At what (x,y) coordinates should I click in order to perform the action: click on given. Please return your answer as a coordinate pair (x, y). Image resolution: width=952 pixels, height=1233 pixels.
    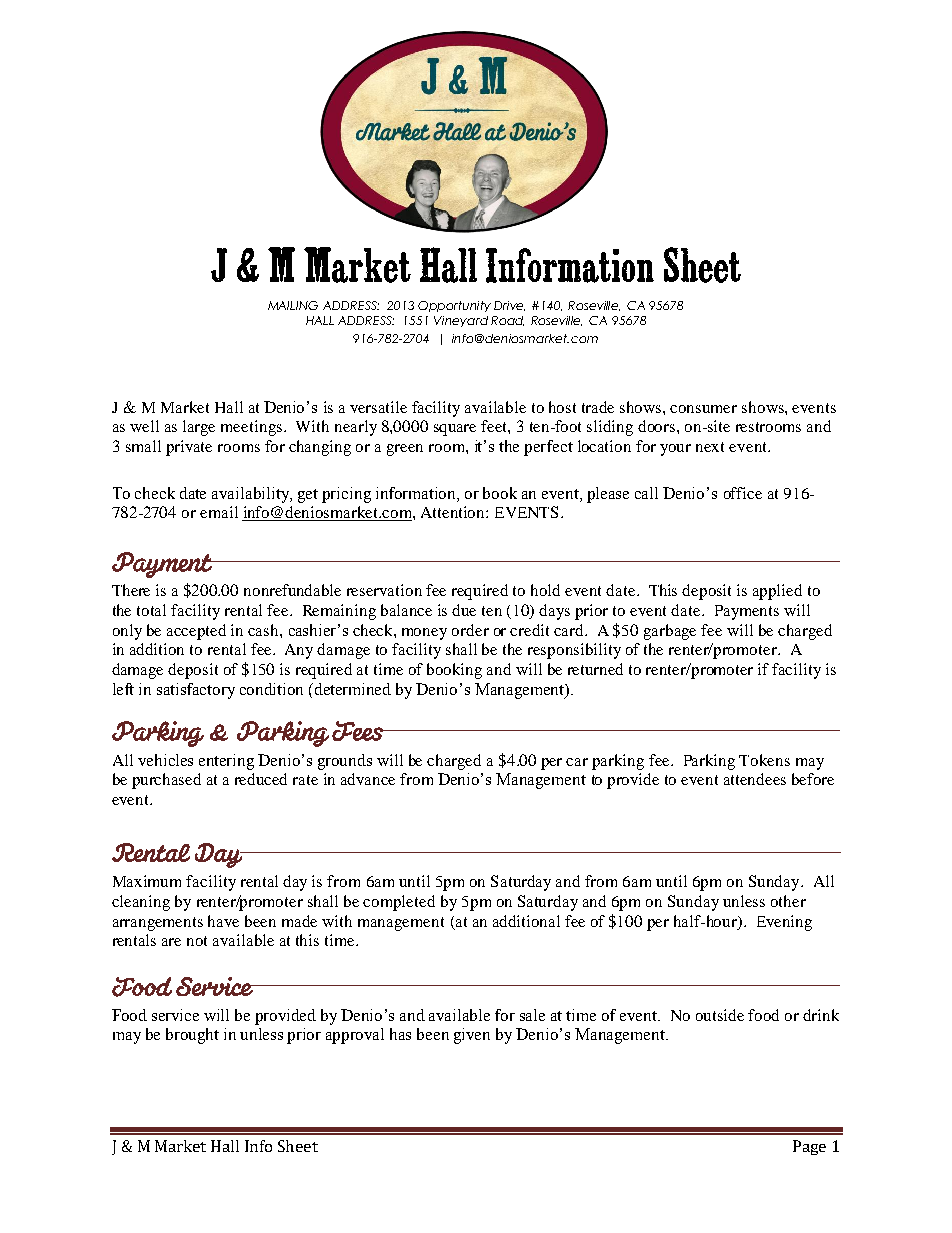
    Looking at the image, I should click on (472, 1036).
